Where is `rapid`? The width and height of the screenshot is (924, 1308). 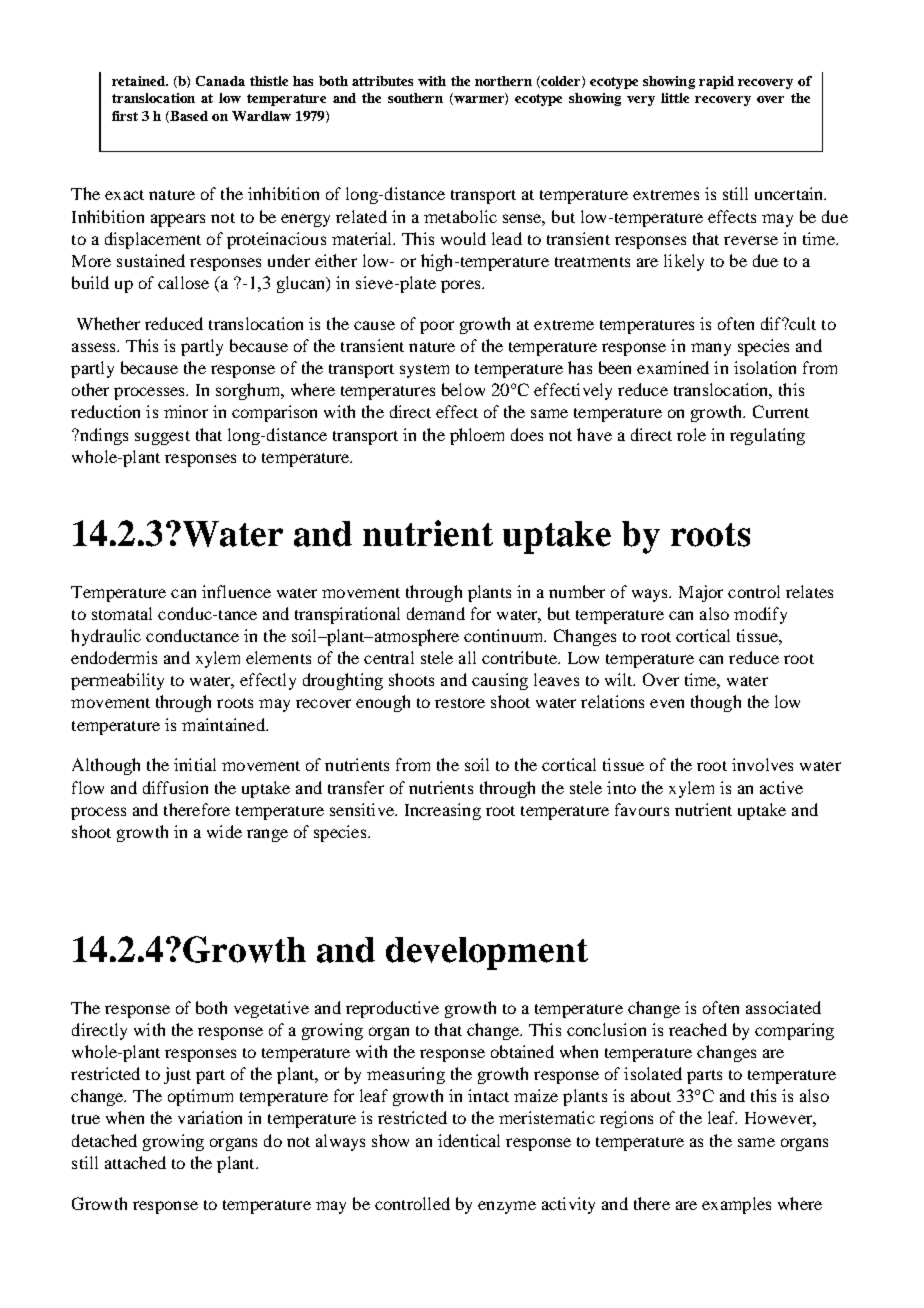 rapid is located at coordinates (716, 82).
